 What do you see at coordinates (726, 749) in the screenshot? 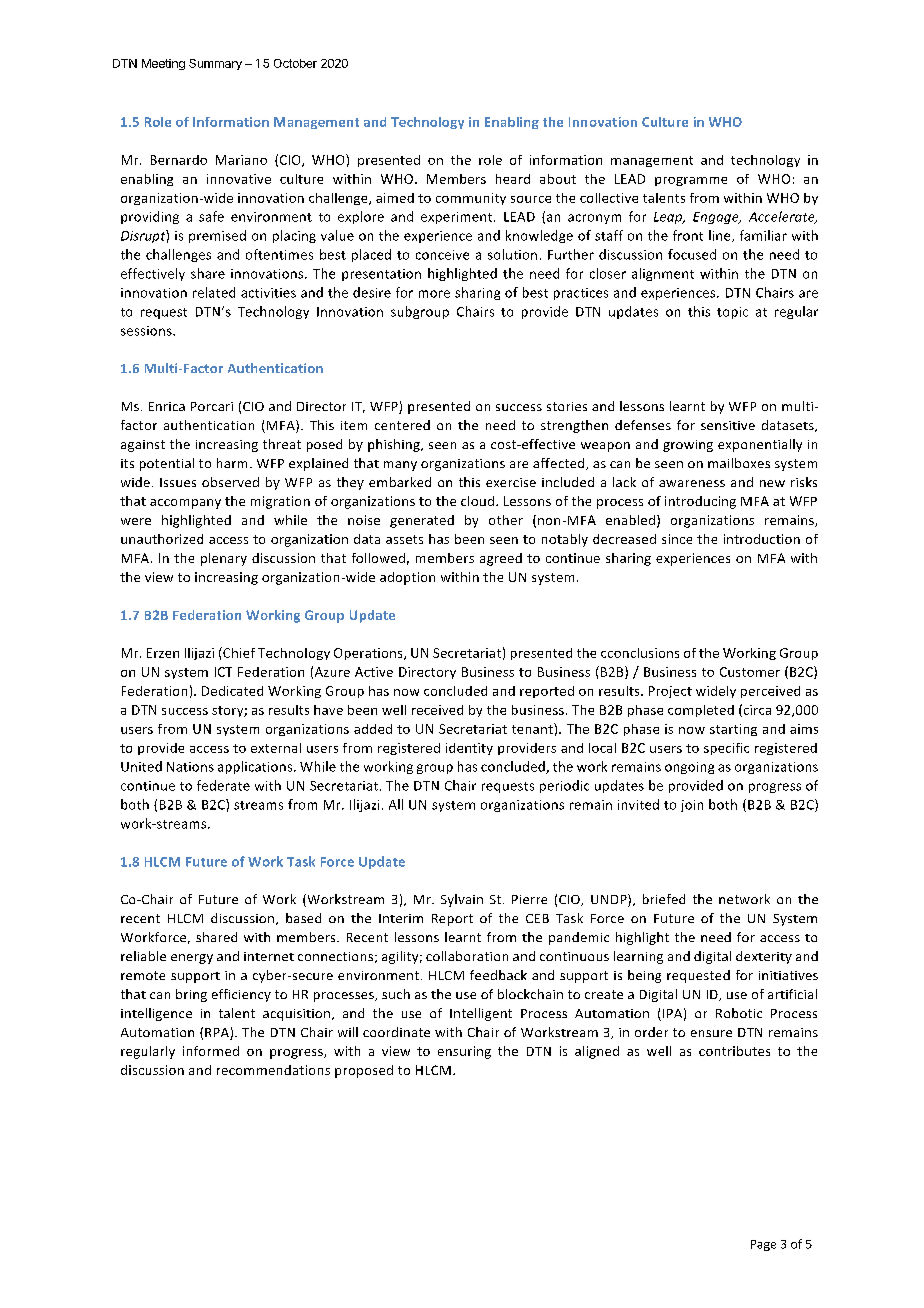
I see `specific` at bounding box center [726, 749].
